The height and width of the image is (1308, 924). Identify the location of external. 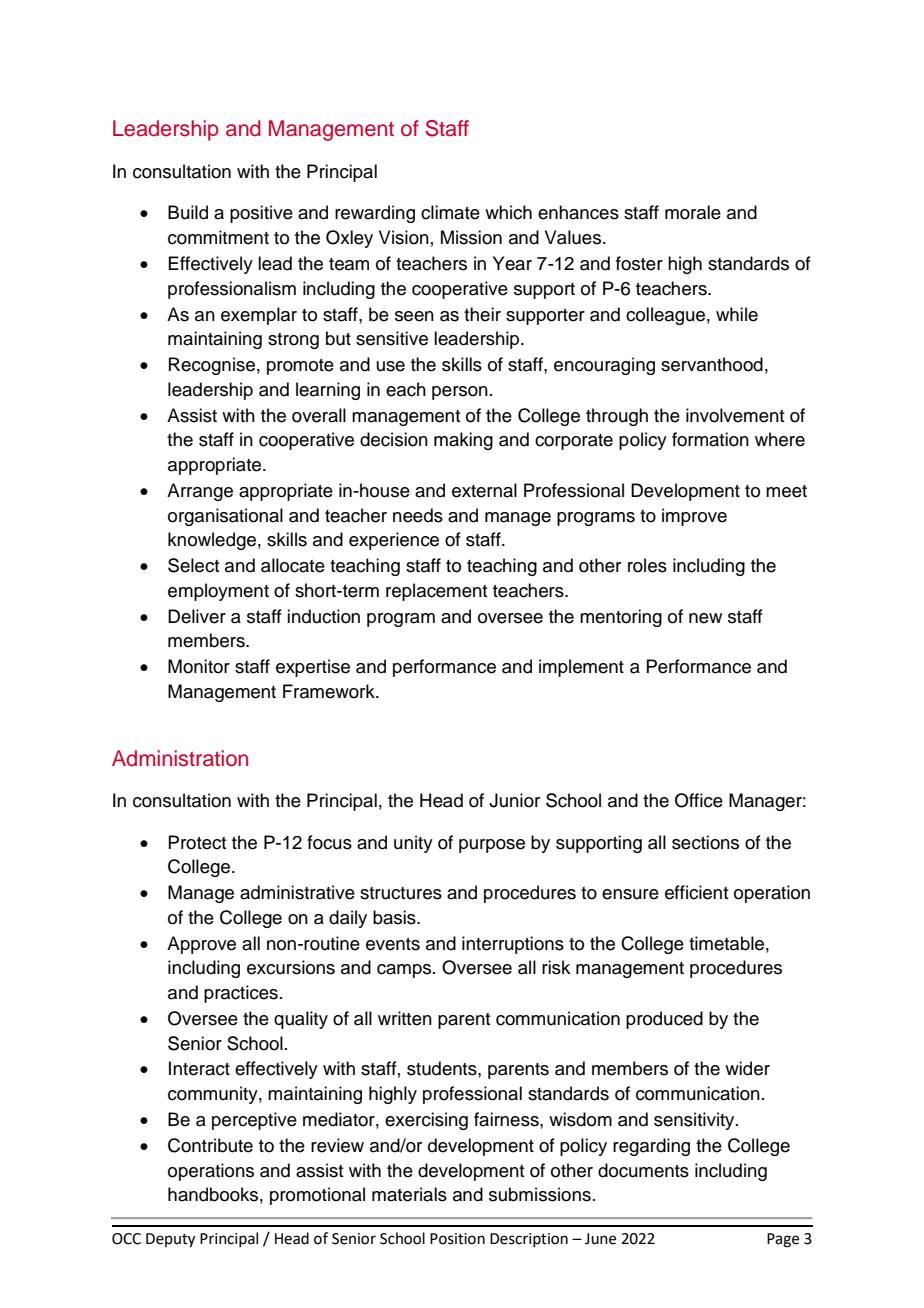
(484, 490).
